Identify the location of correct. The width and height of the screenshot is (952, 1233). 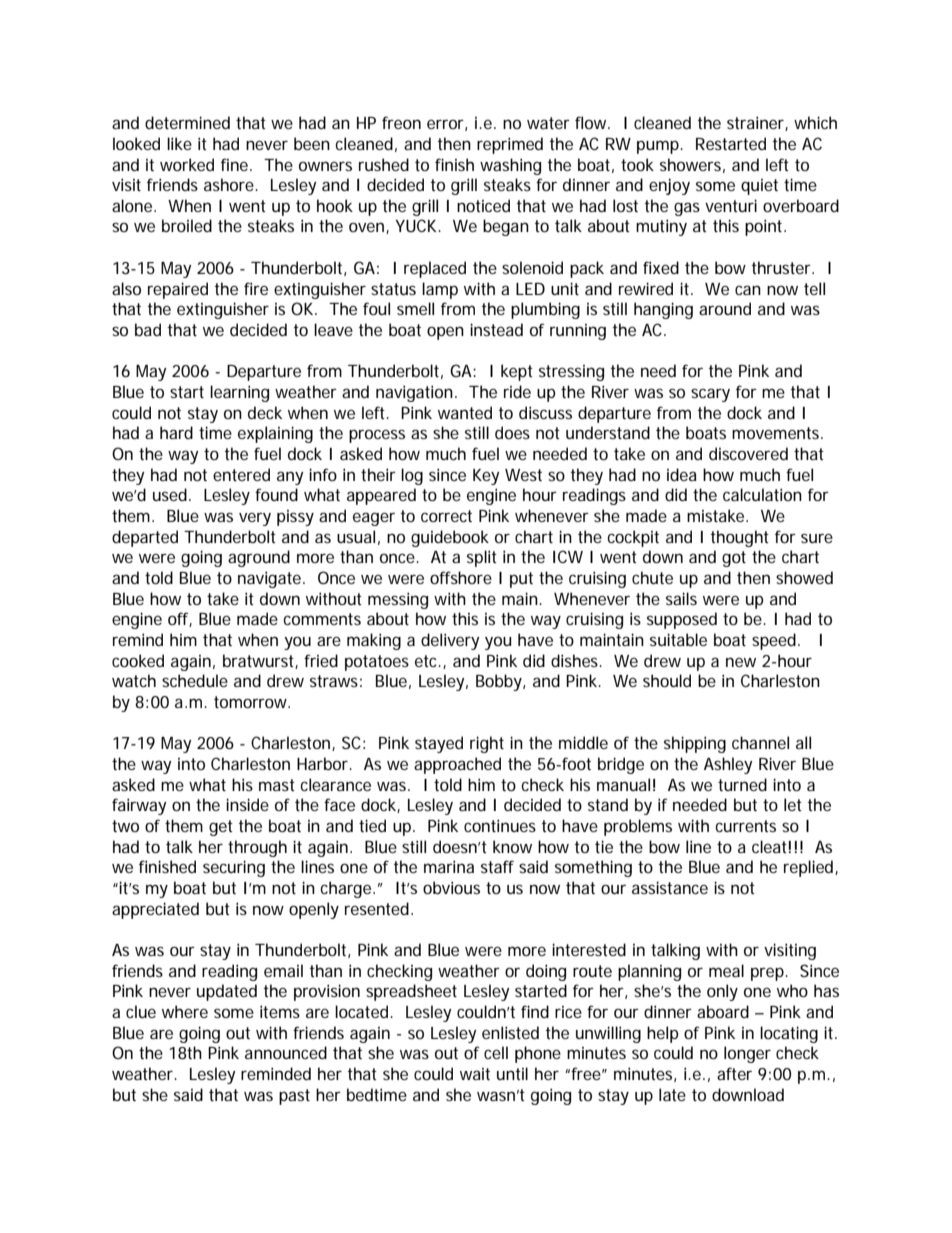
(446, 516).
